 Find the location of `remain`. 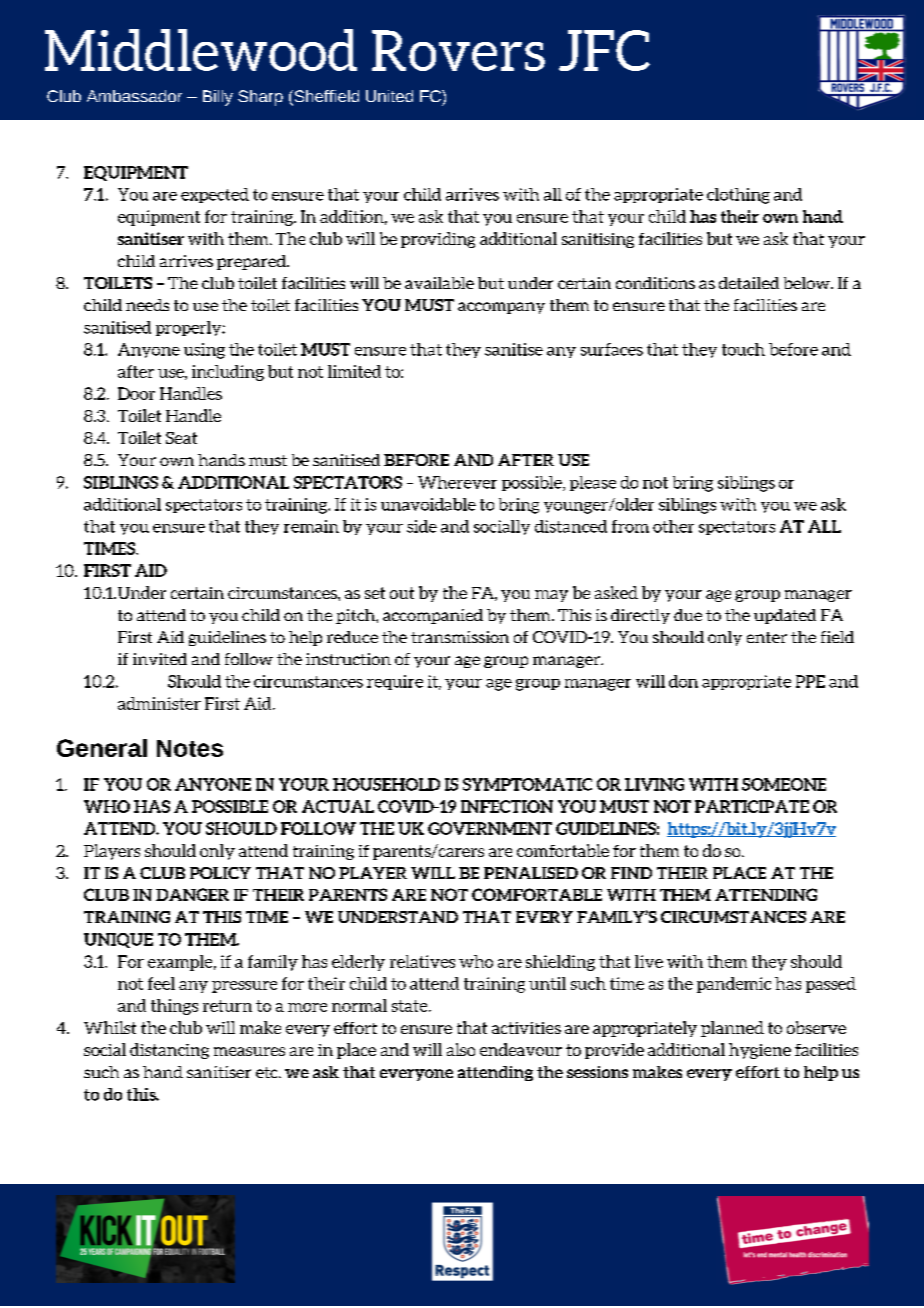

remain is located at coordinates (311, 526).
